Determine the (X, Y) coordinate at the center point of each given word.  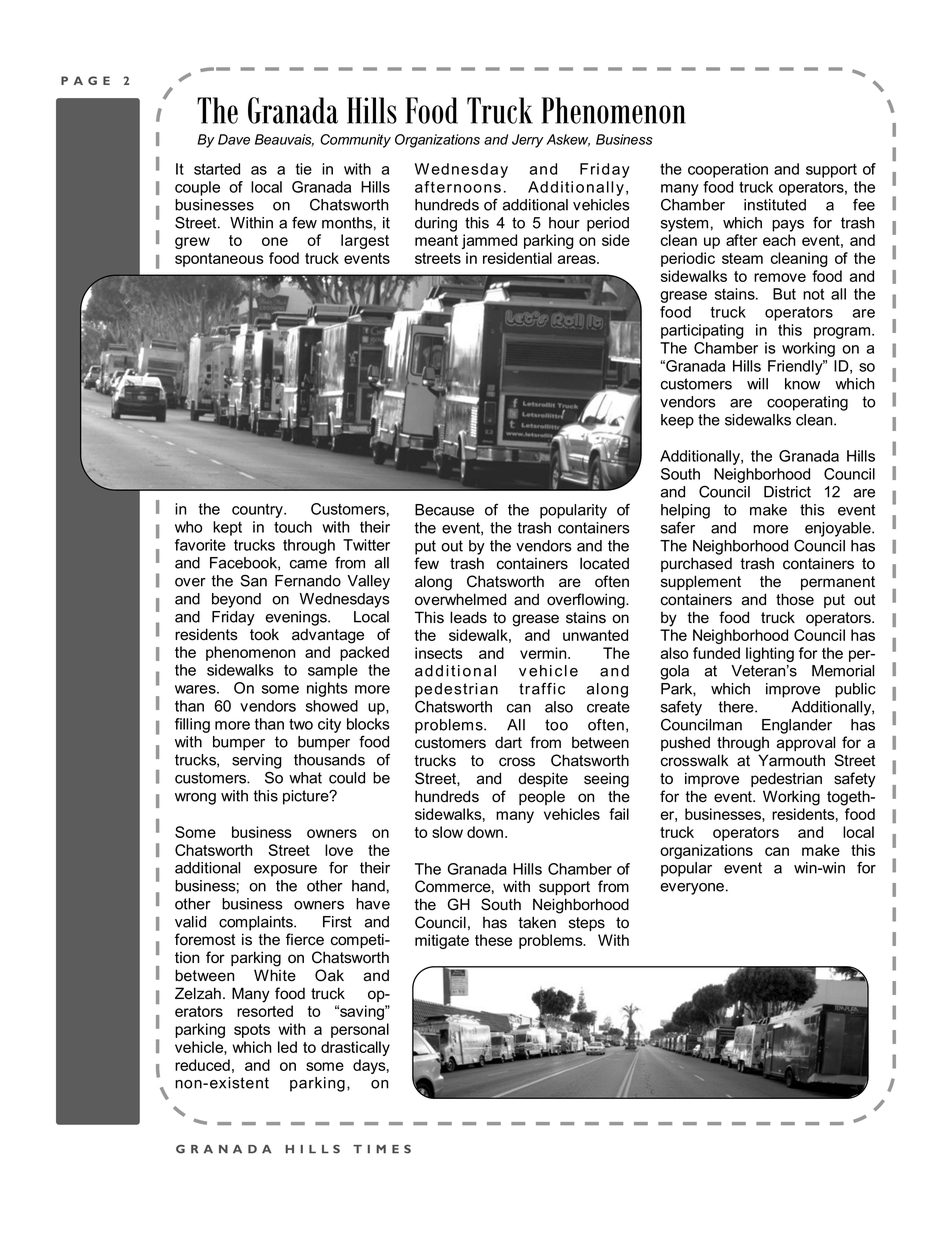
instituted (775, 205)
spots (252, 1031)
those (795, 599)
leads (468, 617)
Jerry (528, 141)
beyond (236, 600)
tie (304, 169)
